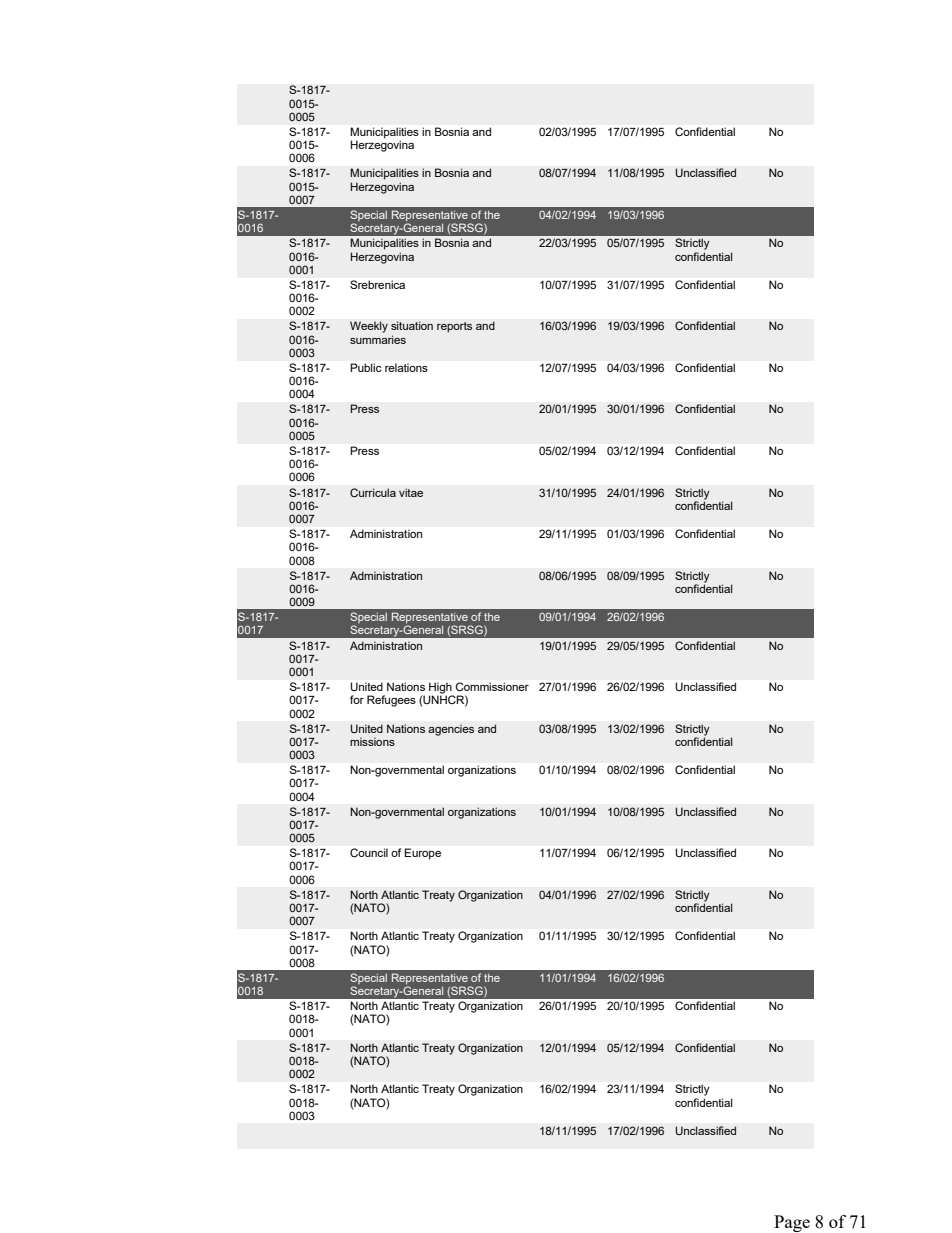 The height and width of the document is (1233, 952). I want to click on agencies, so click(451, 730).
